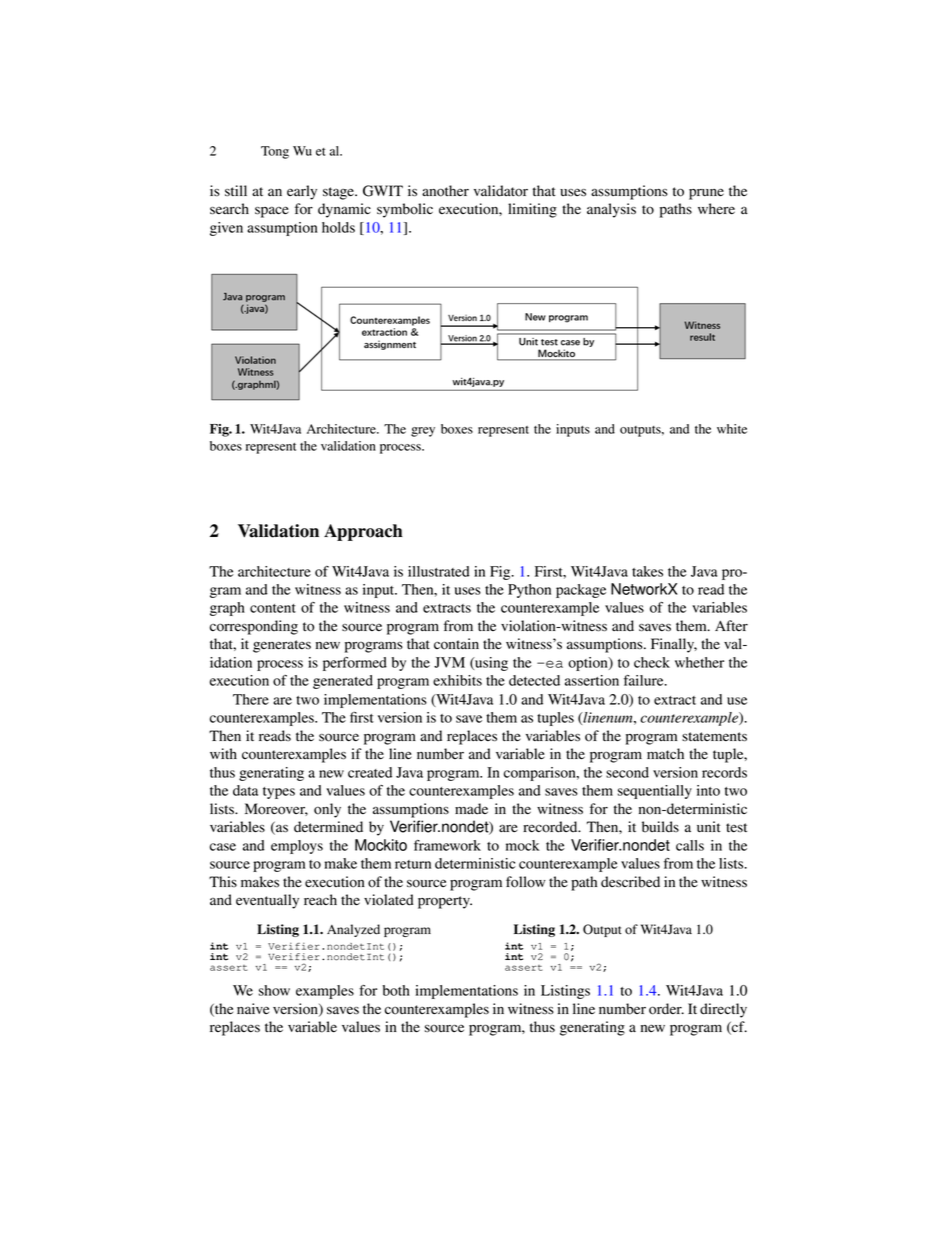 This document has height=1233, width=952. Describe the element at coordinates (706, 194) in the document. I see `prune` at that location.
